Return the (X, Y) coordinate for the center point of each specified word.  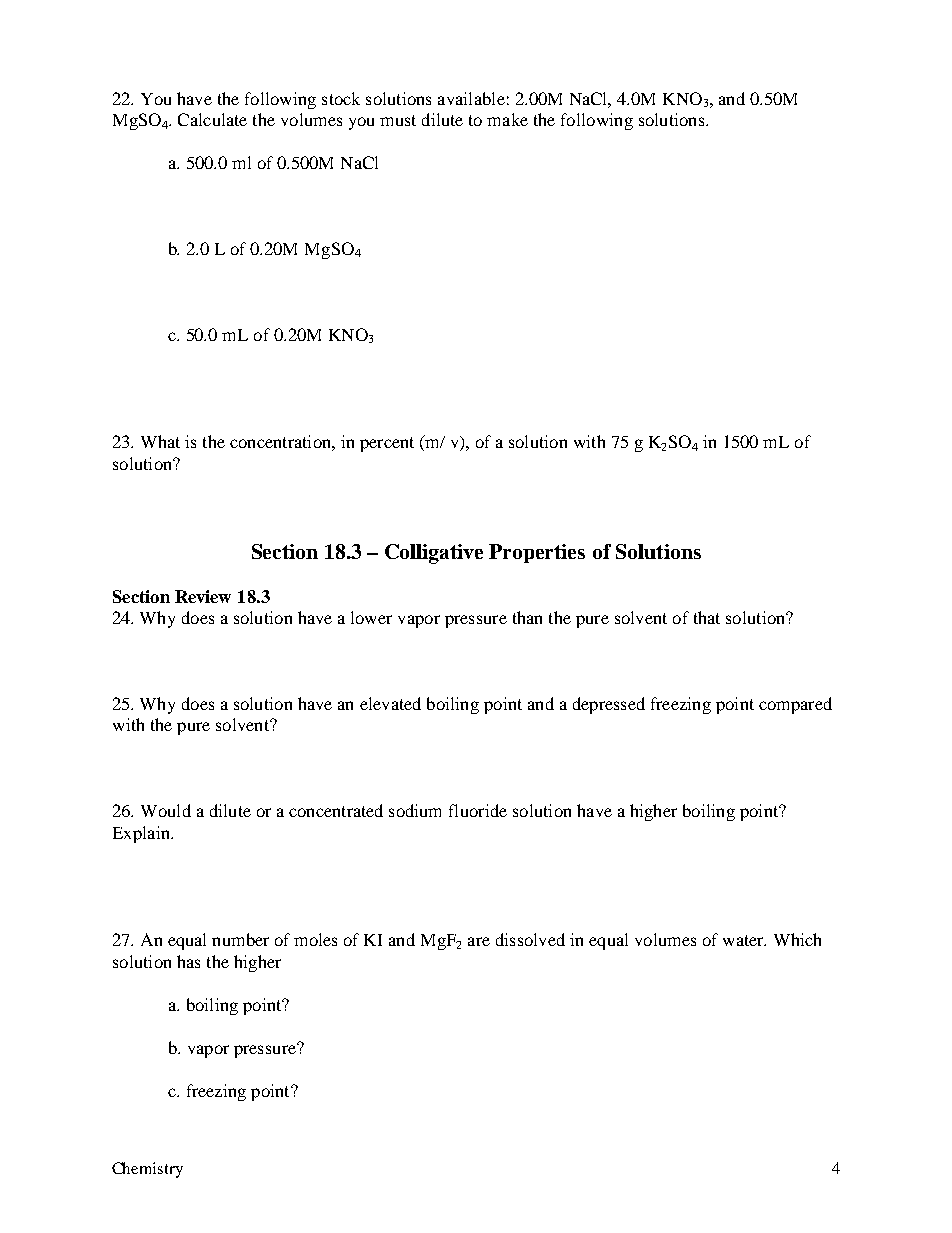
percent (387, 444)
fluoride (478, 810)
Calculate (212, 119)
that (707, 617)
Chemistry (147, 1170)
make (507, 119)
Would (166, 810)
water (744, 940)
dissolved (530, 939)
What (160, 441)
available (471, 98)
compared (795, 705)
